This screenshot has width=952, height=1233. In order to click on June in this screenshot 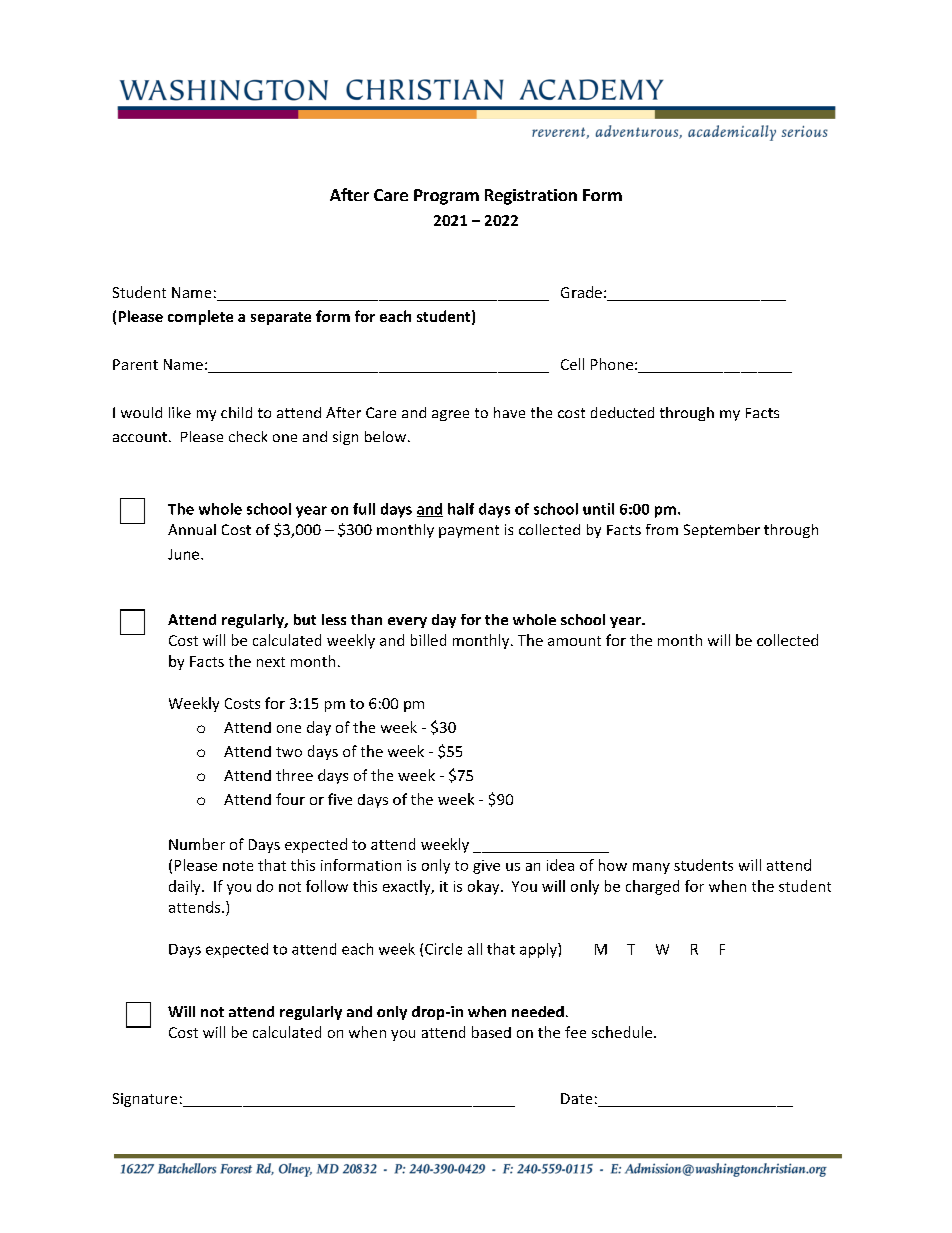, I will do `click(185, 554)`.
